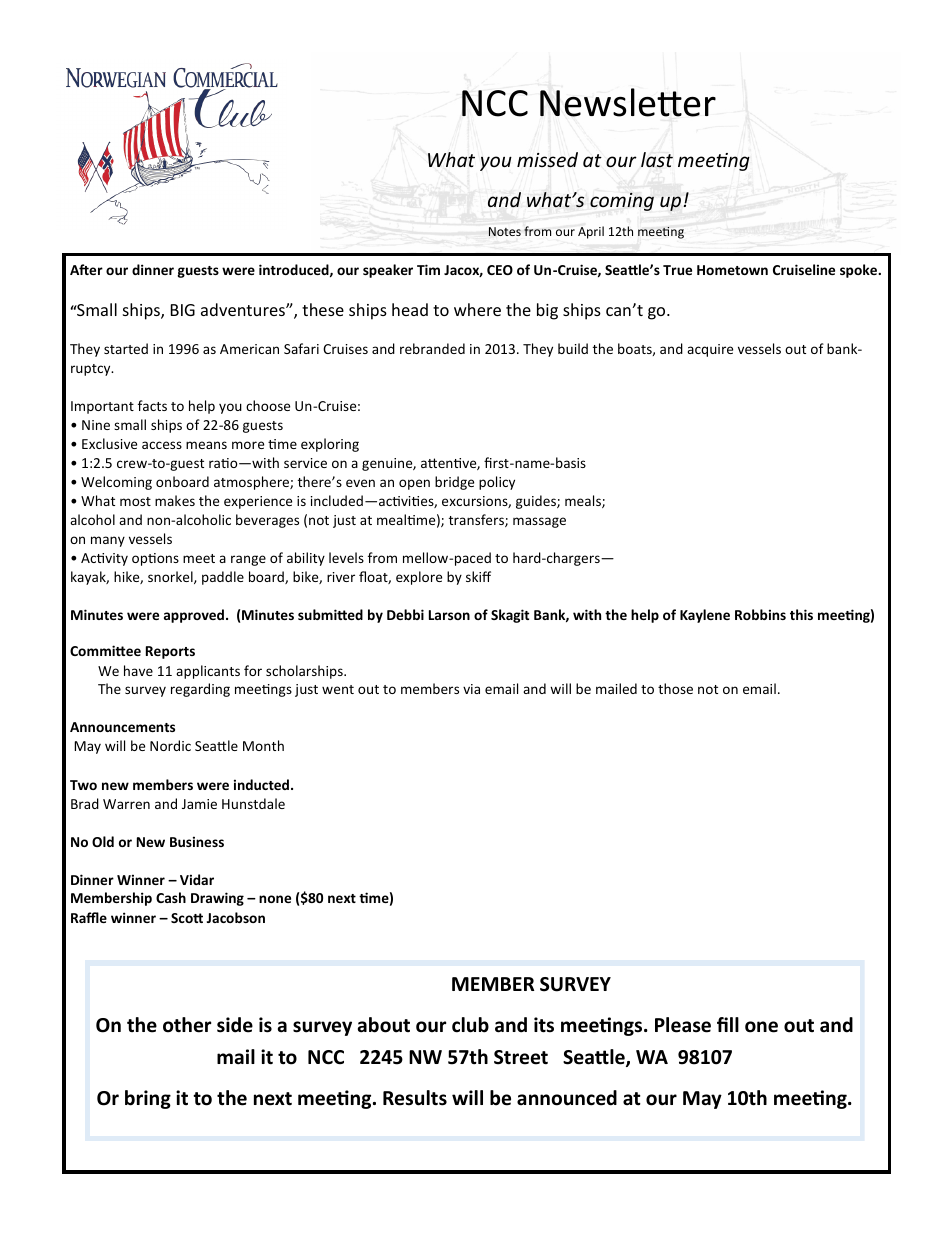  I want to click on missed, so click(547, 160).
